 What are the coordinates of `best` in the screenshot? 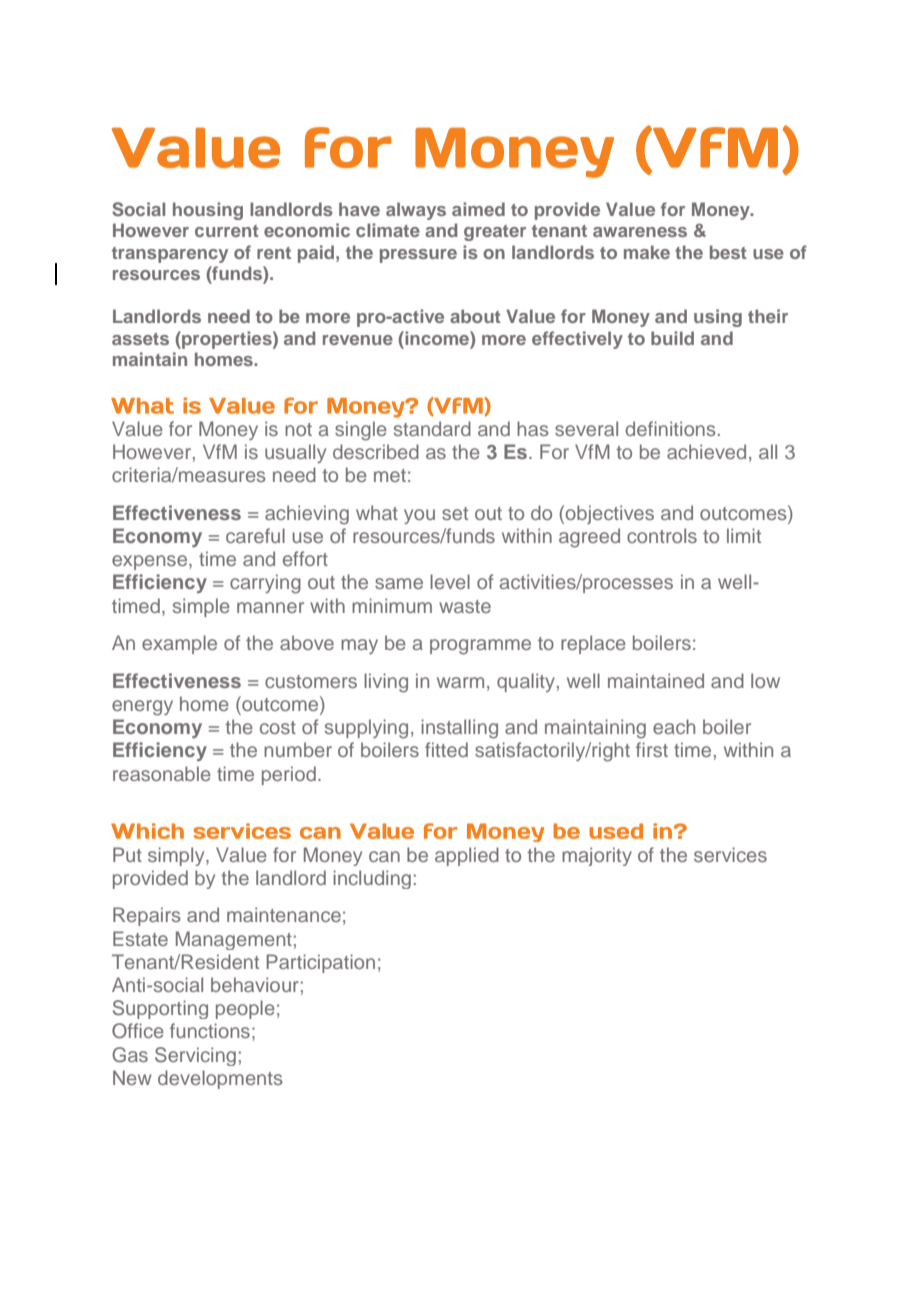 It's located at (728, 252).
